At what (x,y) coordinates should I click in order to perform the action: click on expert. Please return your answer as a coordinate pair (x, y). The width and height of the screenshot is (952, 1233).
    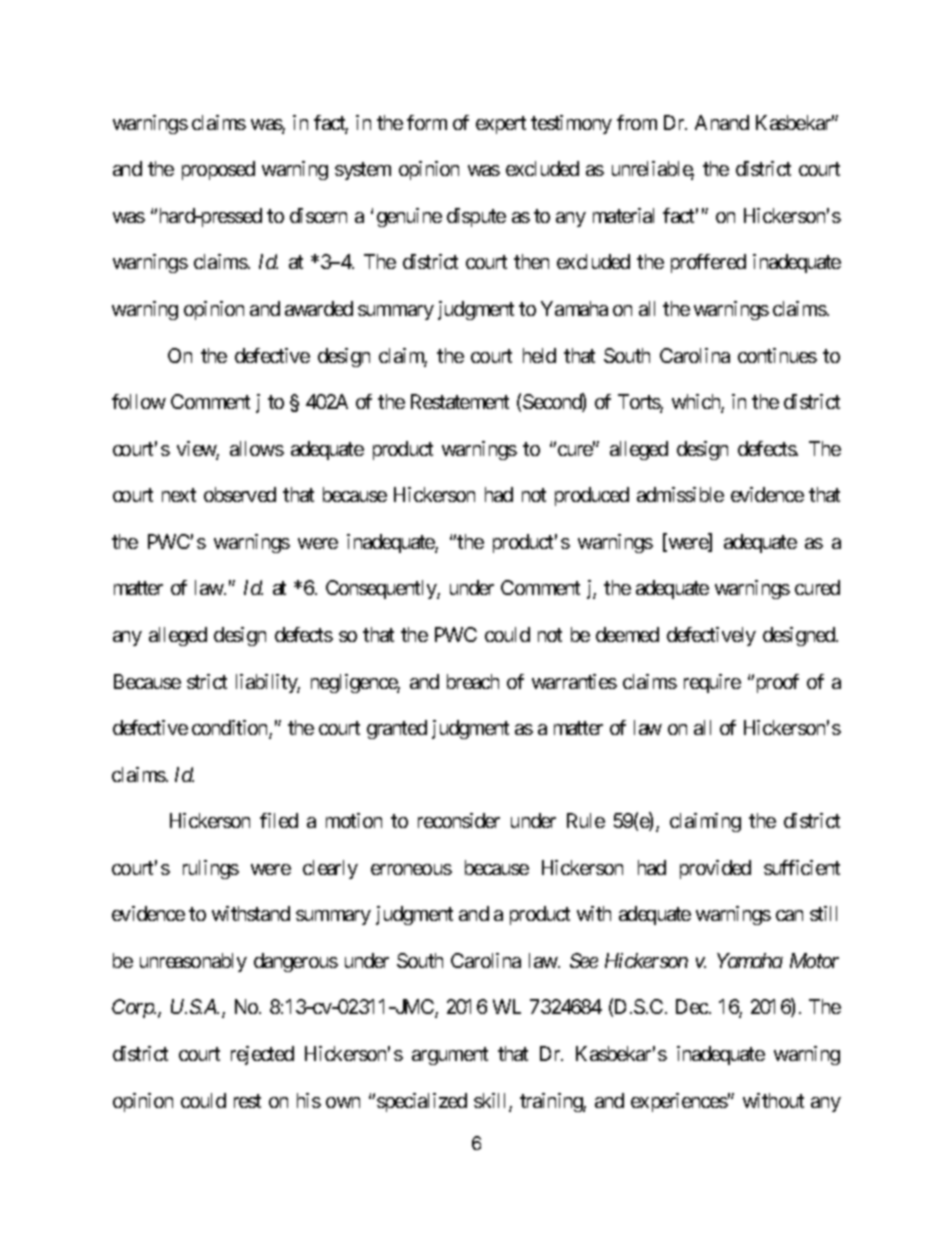
    Looking at the image, I should click on (501, 125).
